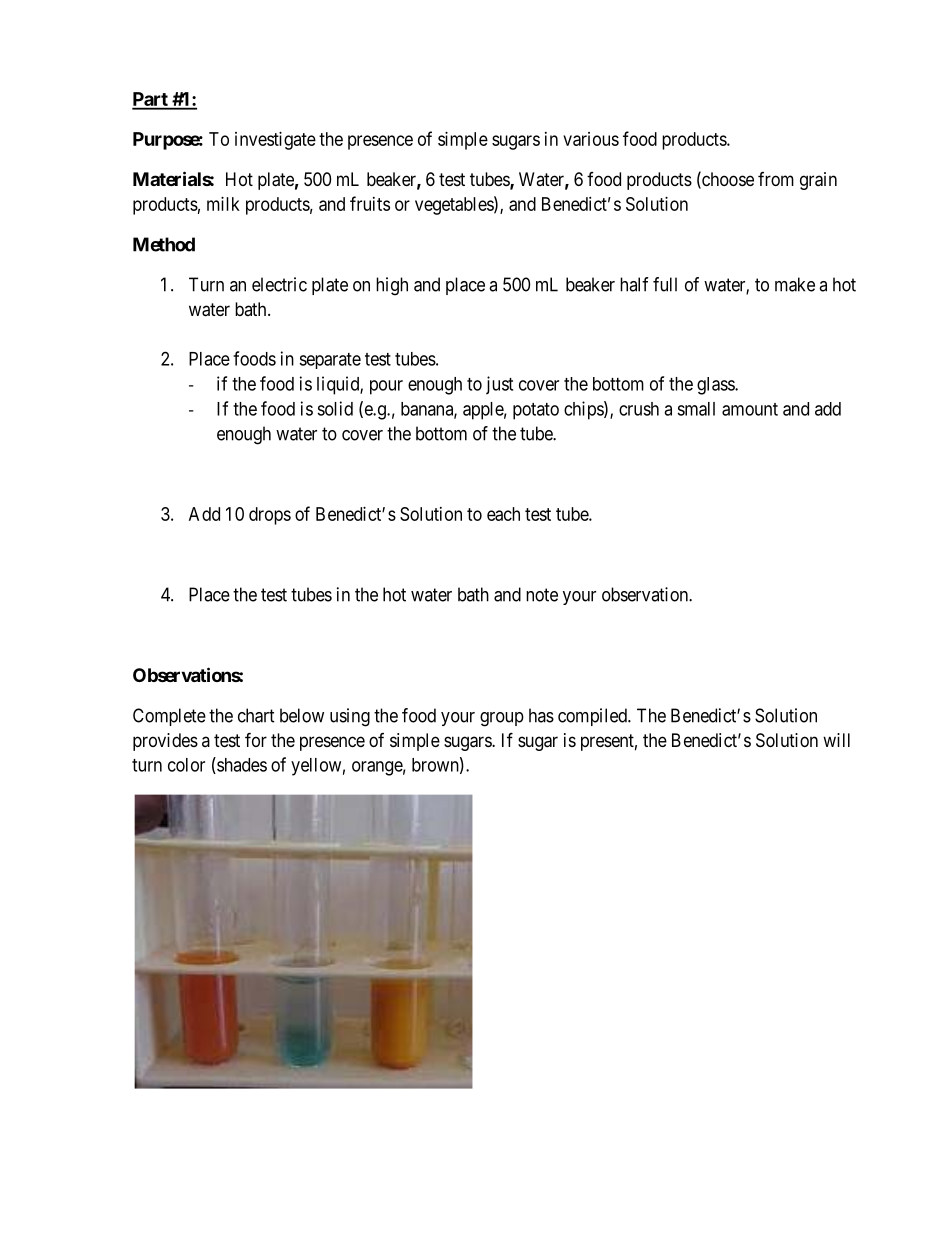  I want to click on potato, so click(536, 411).
